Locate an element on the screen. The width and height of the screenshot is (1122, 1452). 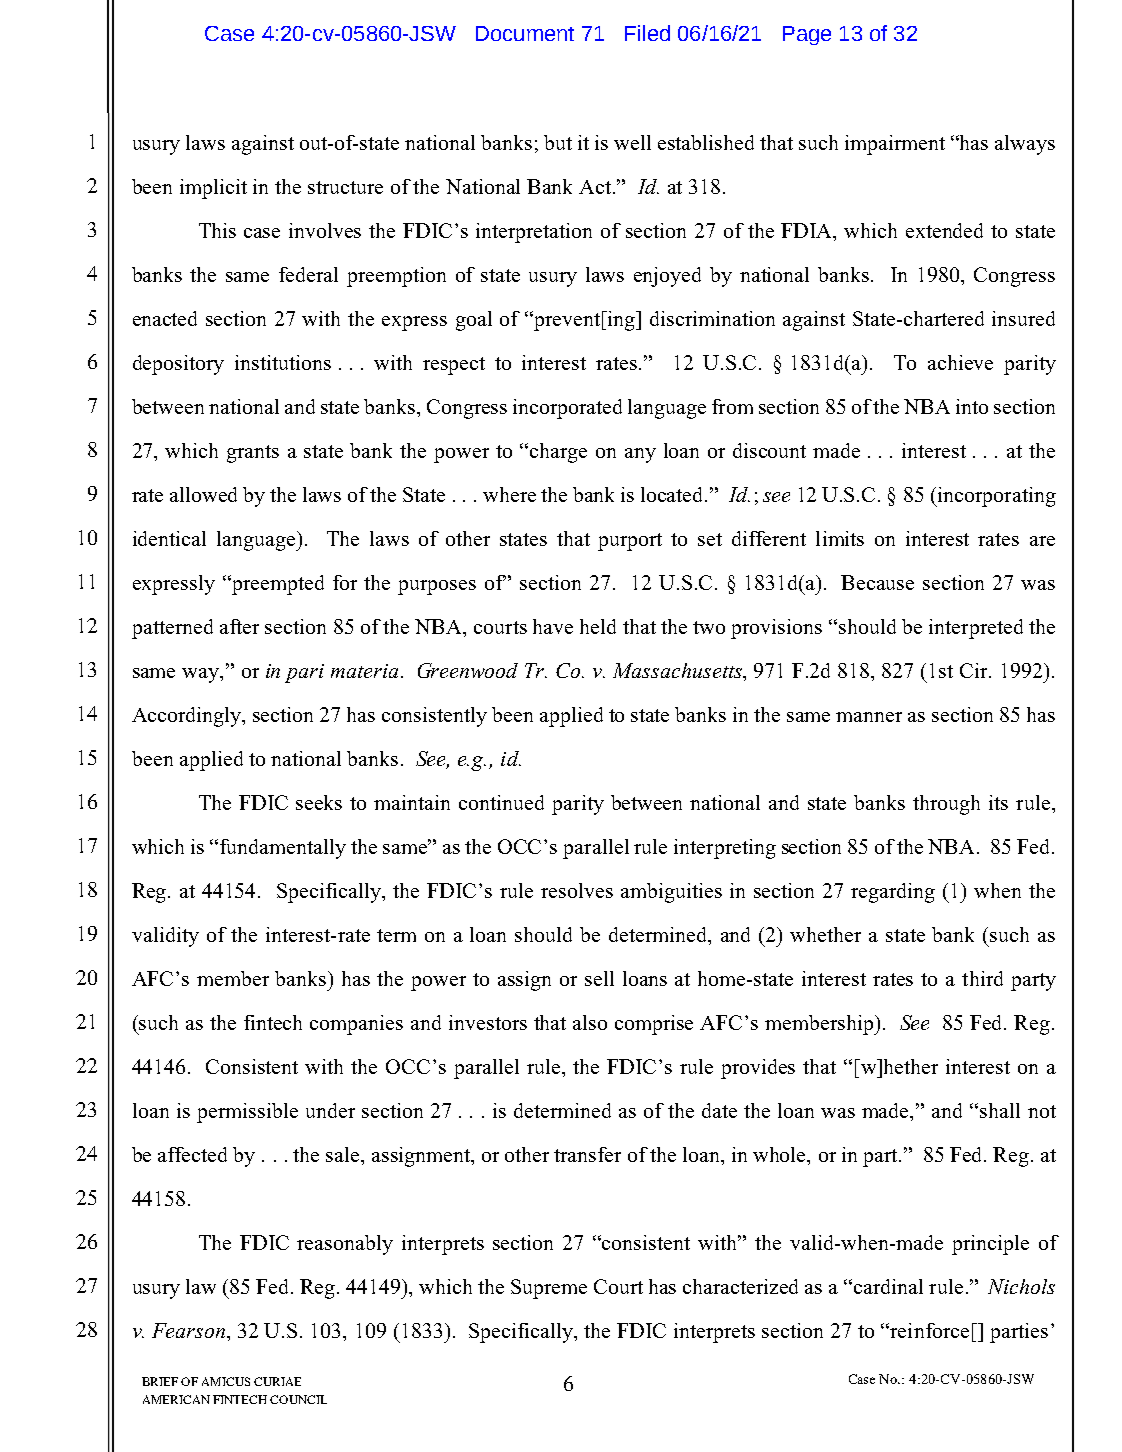
reinforce is located at coordinates (928, 1330).
